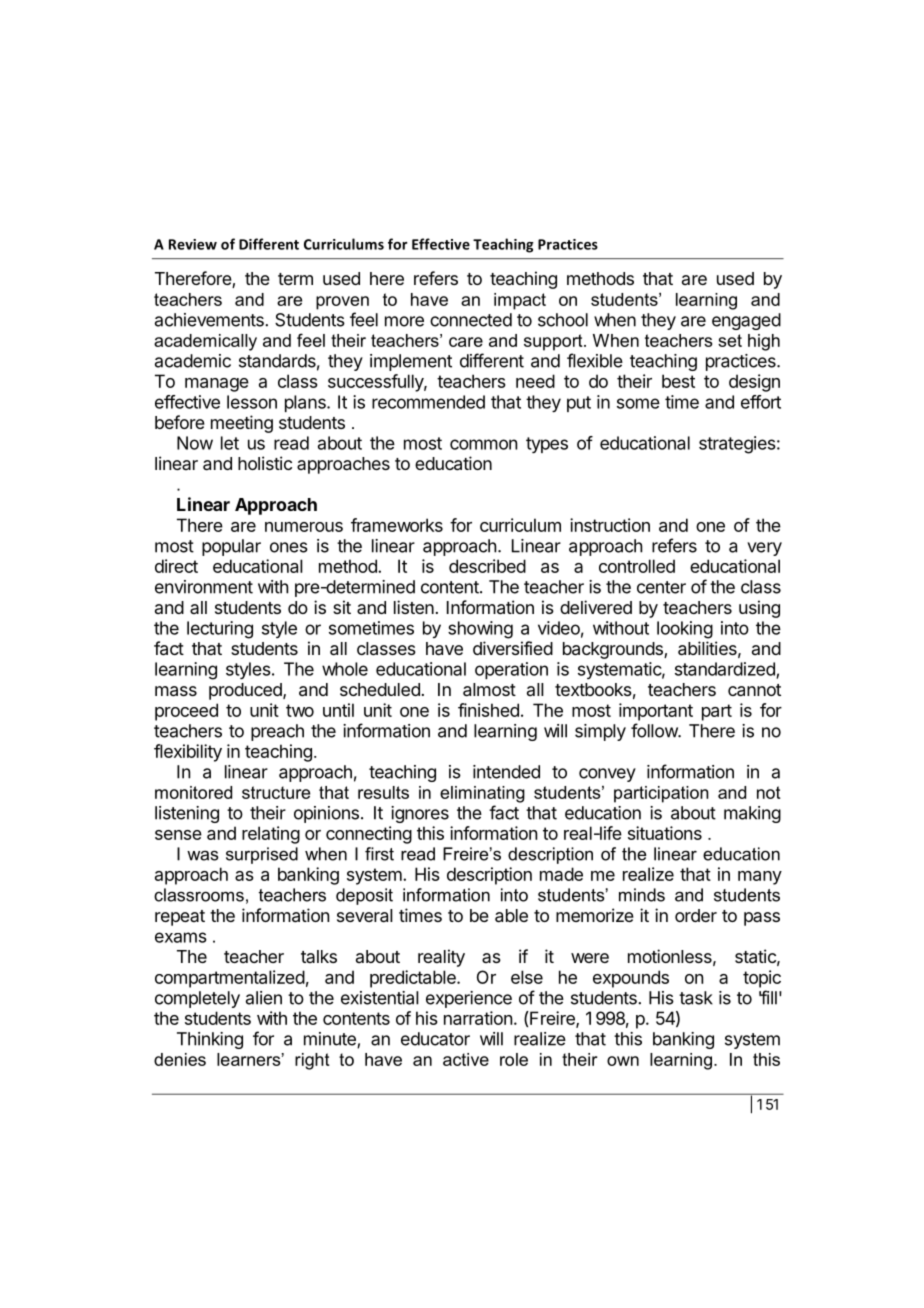 The width and height of the document is (924, 1308). Describe the element at coordinates (210, 1040) in the document. I see `Thinking` at that location.
